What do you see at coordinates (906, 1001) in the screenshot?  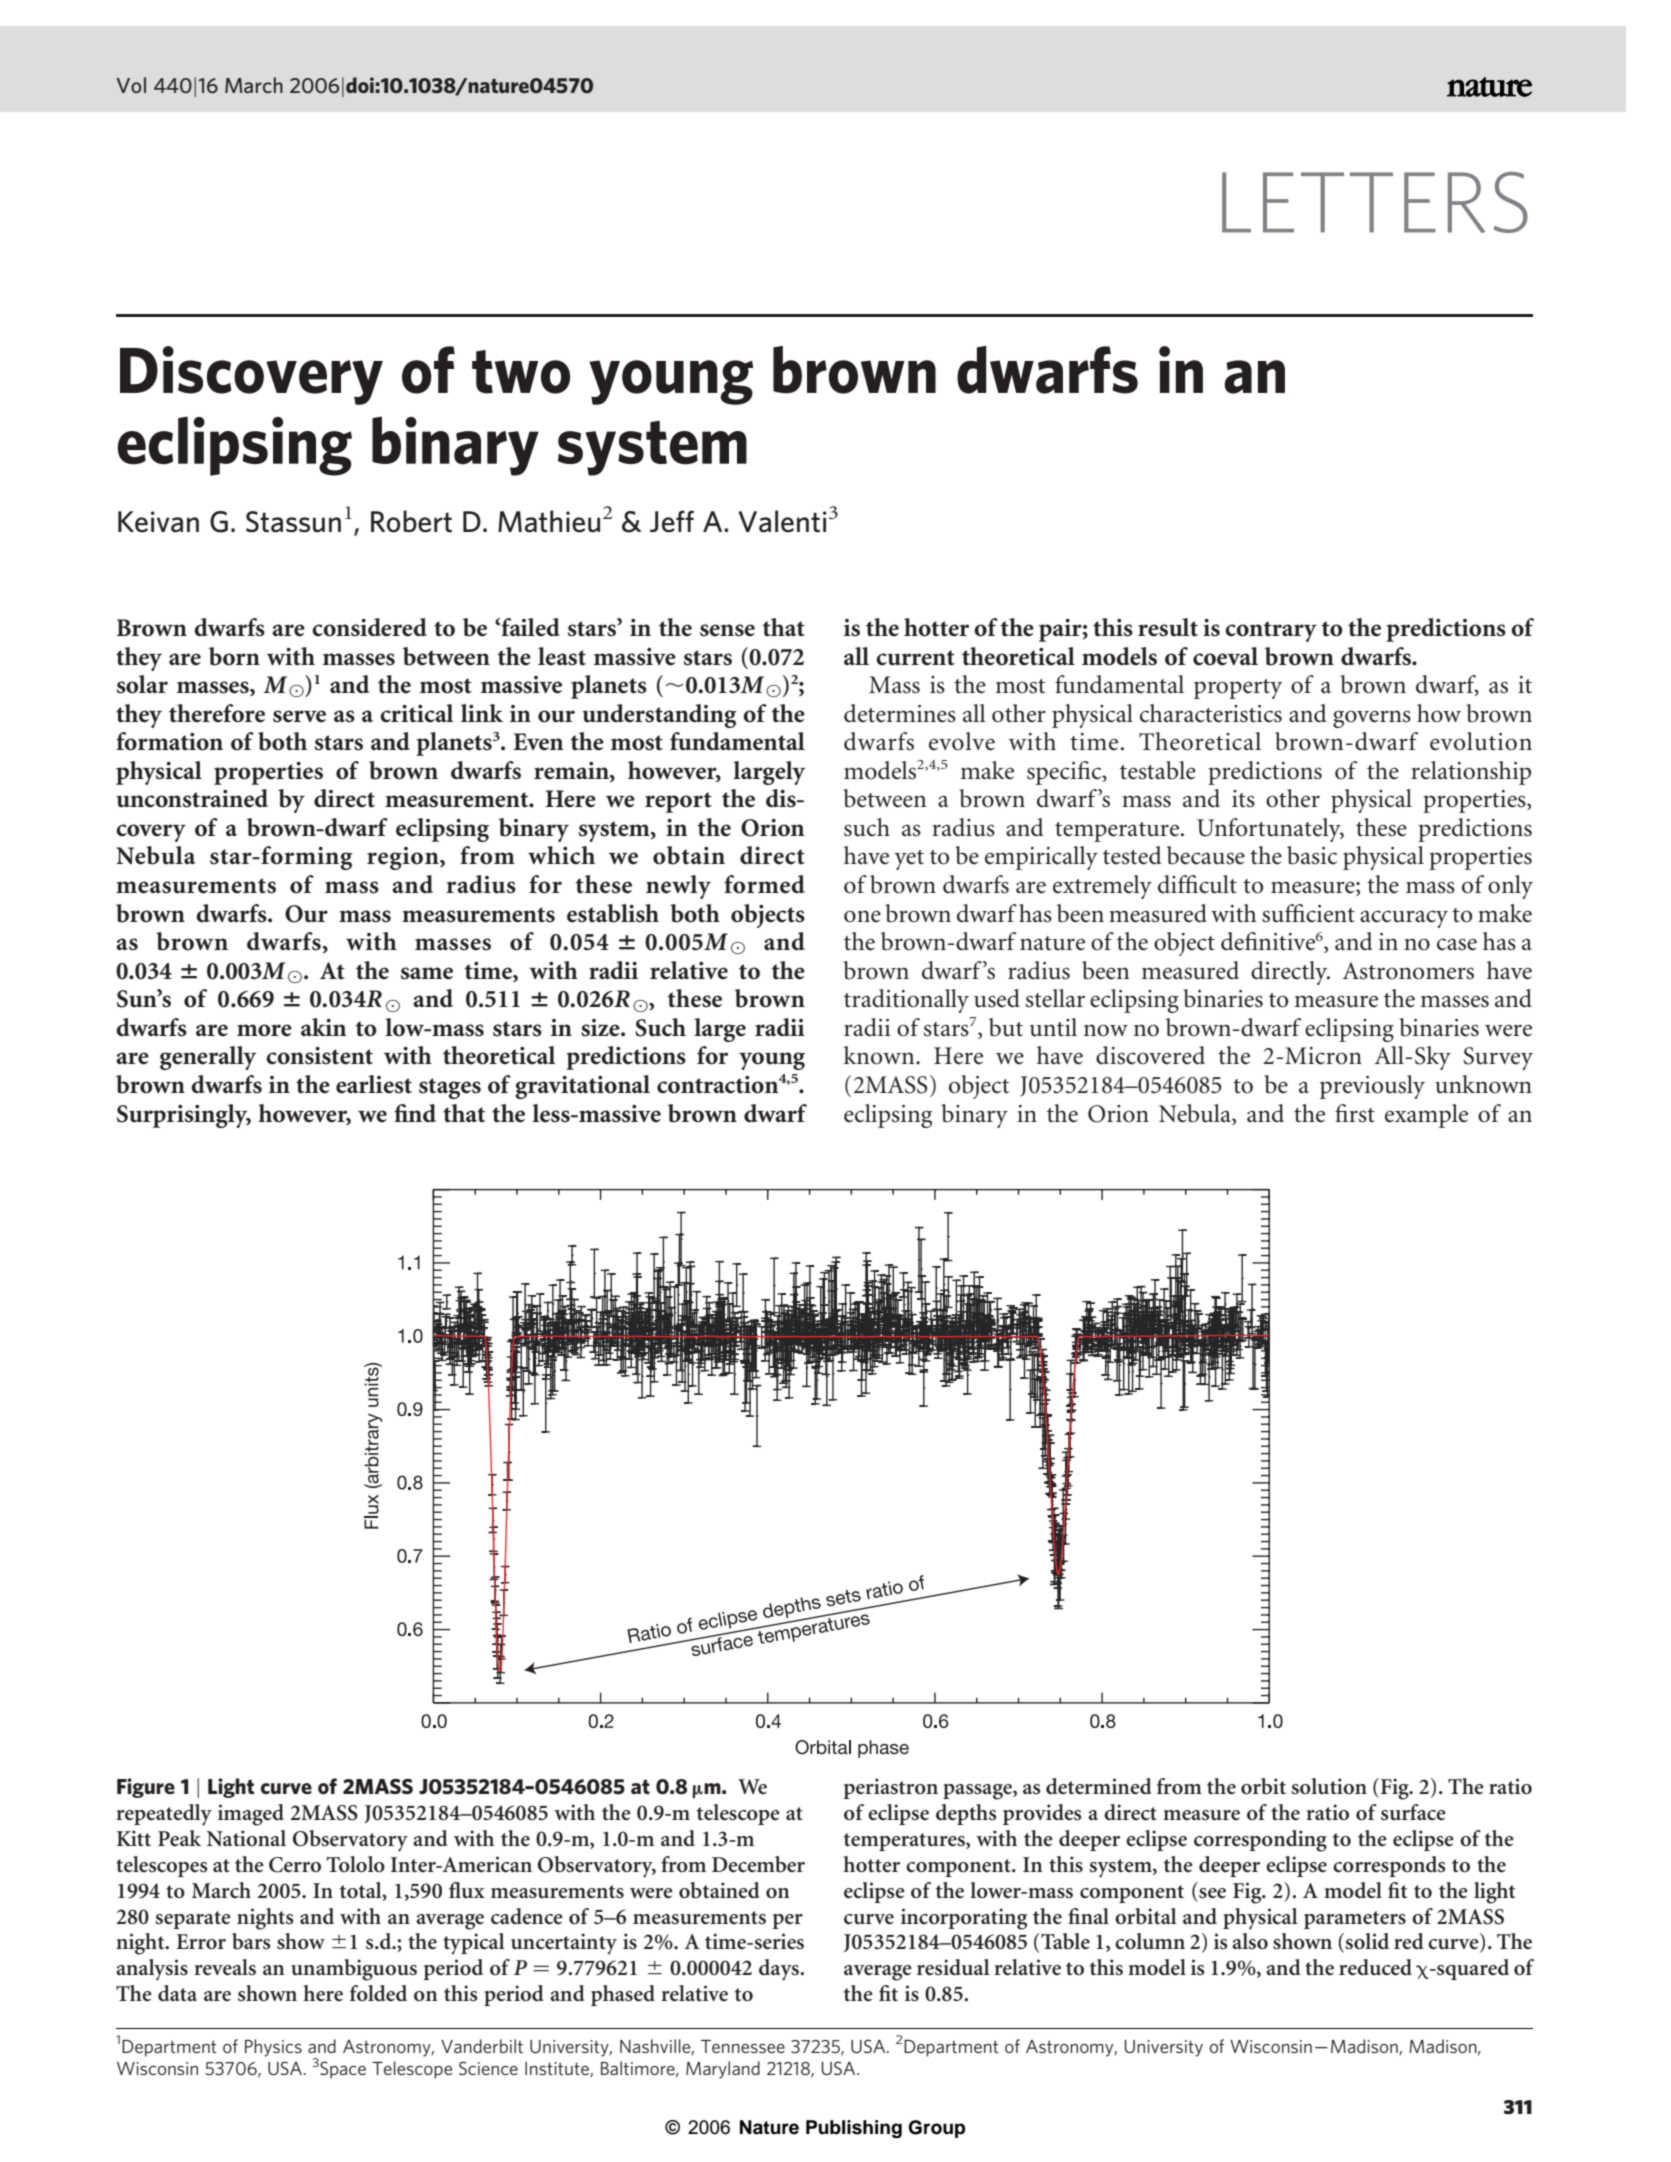 I see `traditionally` at bounding box center [906, 1001].
